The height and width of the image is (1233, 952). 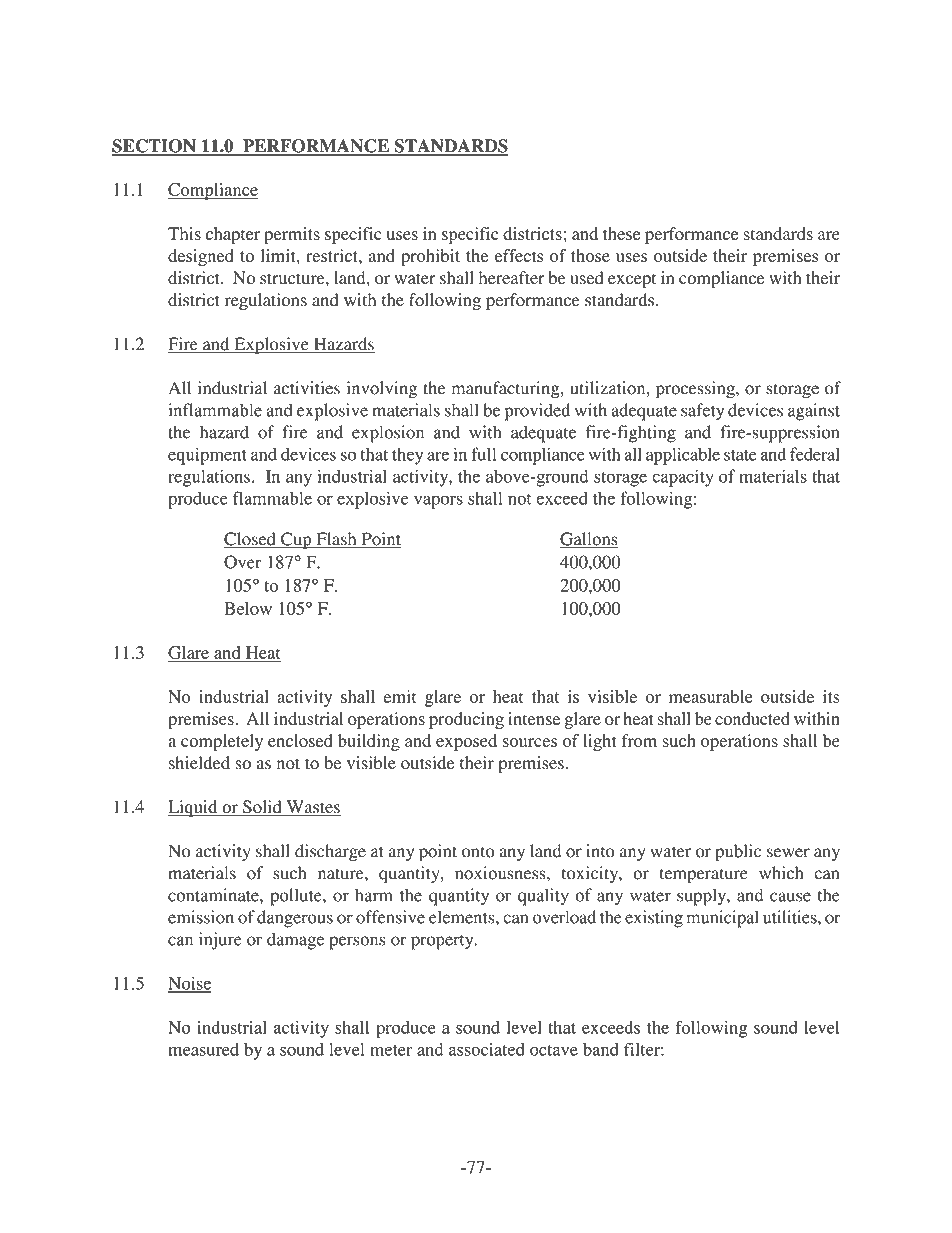 I want to click on effects, so click(x=519, y=255).
